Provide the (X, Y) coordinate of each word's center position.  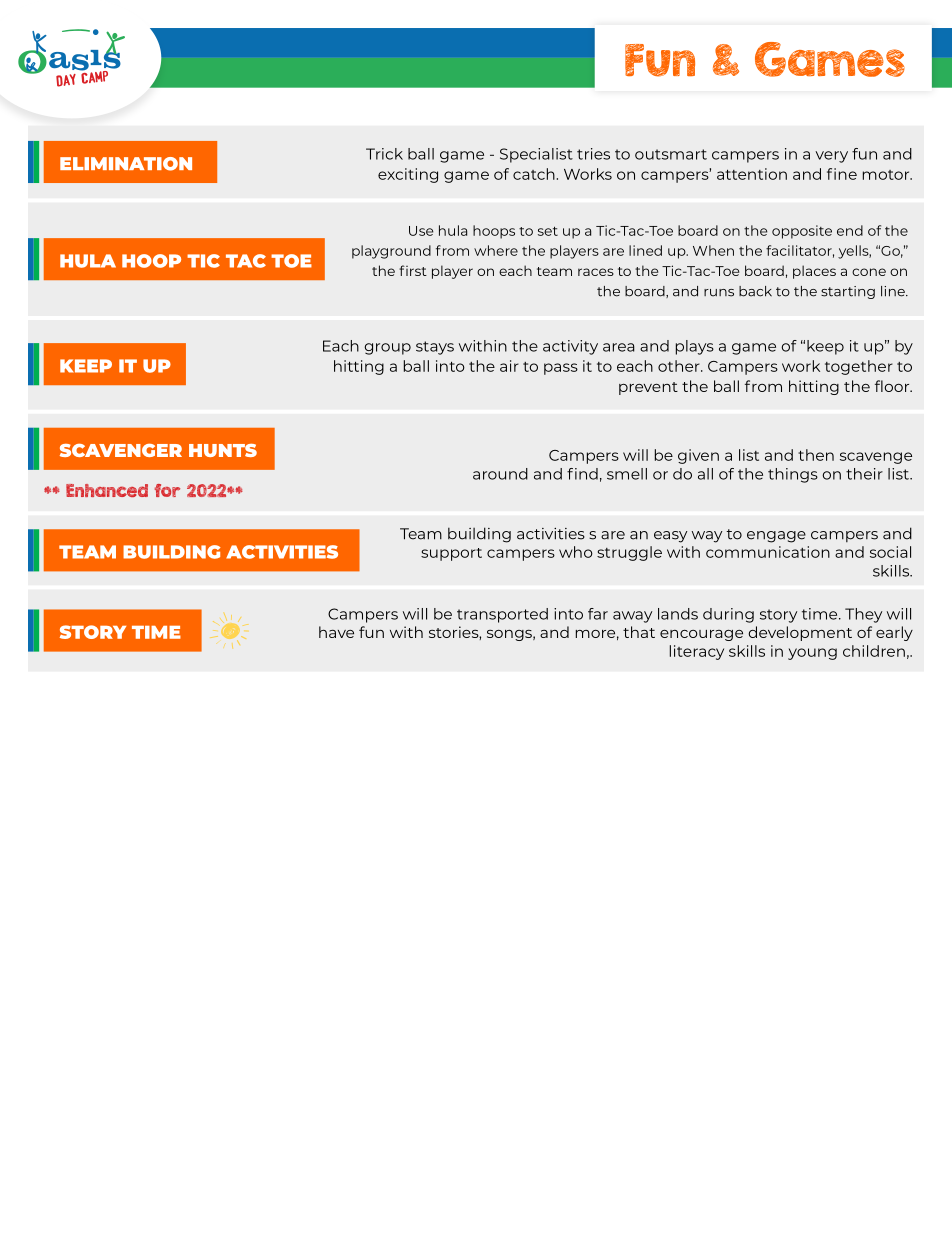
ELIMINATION (126, 164)
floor (893, 386)
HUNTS (223, 450)
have (336, 632)
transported (502, 615)
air (509, 366)
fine (842, 174)
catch (534, 174)
